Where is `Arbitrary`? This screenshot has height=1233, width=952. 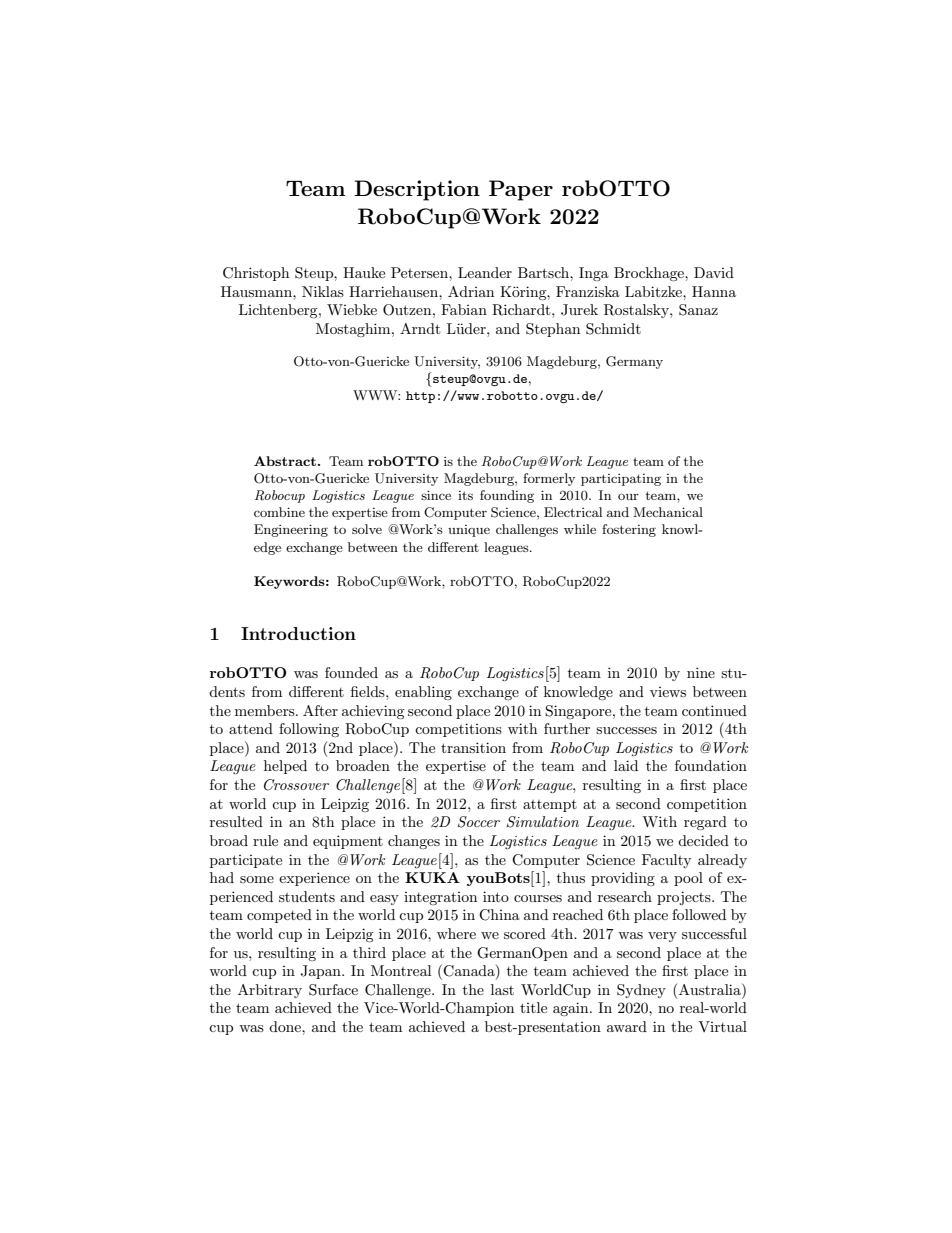
Arbitrary is located at coordinates (270, 991).
